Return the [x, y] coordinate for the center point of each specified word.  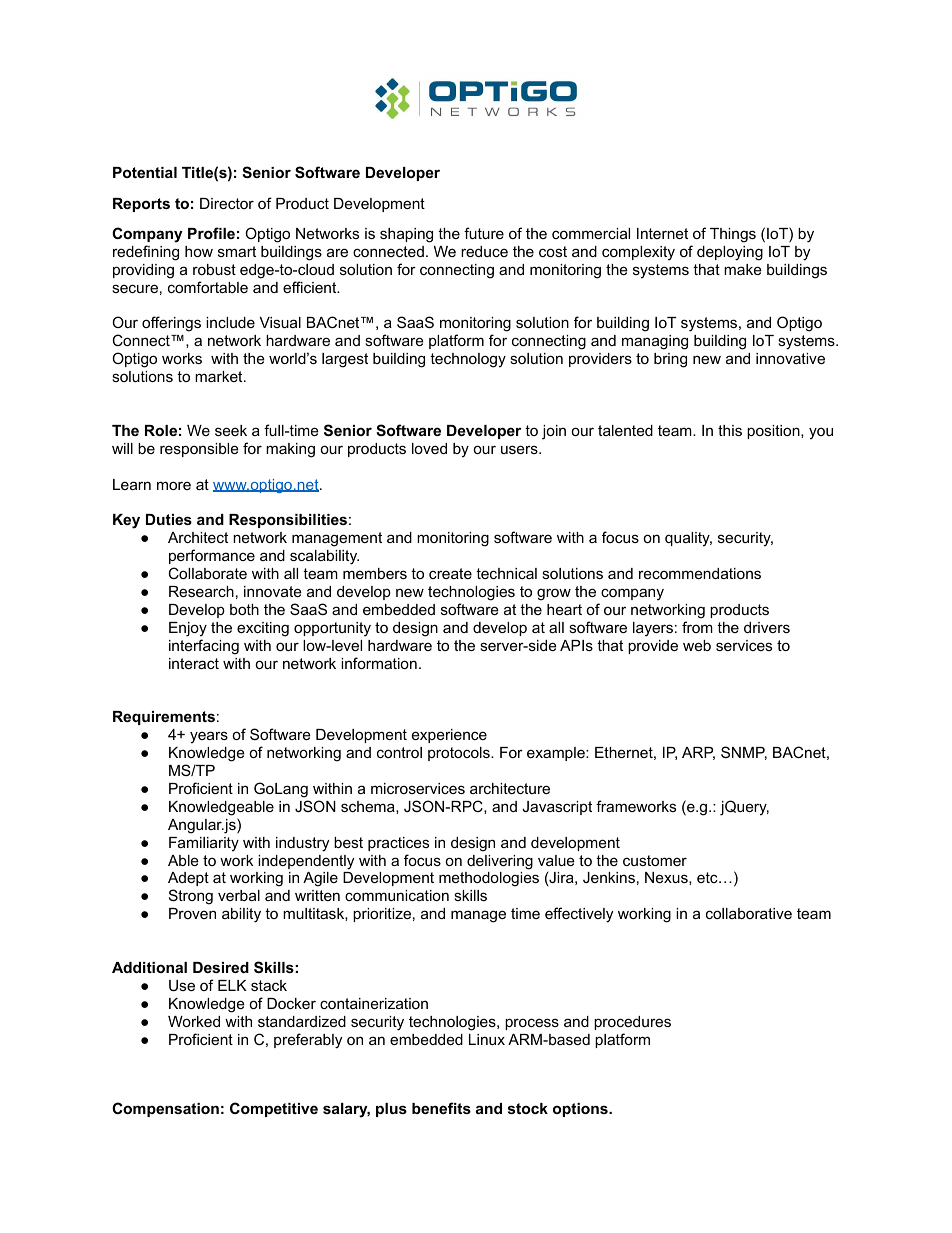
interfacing [204, 647]
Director [227, 203]
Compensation [165, 1109]
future [484, 233]
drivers [767, 627]
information [379, 663]
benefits [441, 1108]
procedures [632, 1023]
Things [733, 235]
